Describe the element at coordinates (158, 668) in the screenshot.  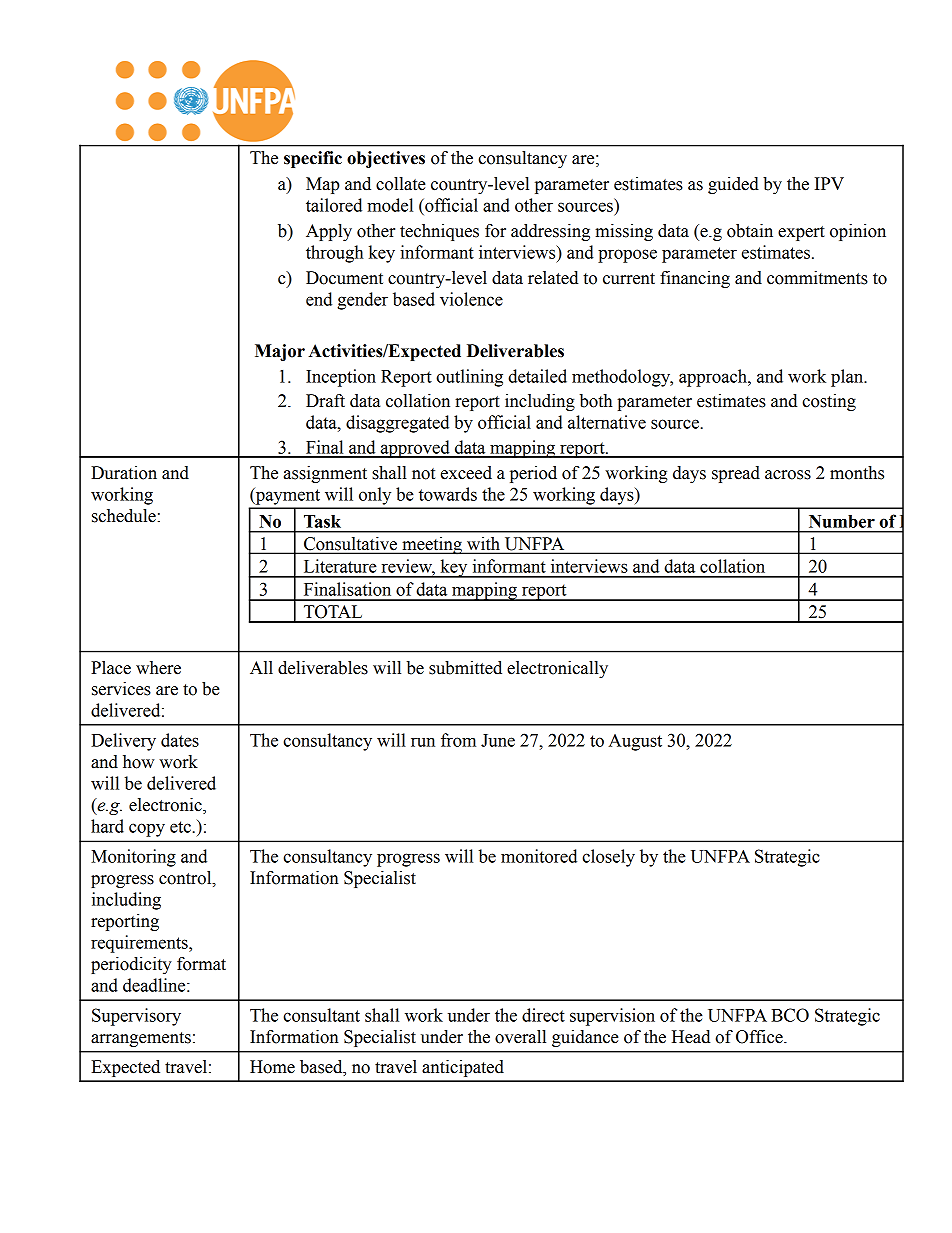
I see `where` at that location.
